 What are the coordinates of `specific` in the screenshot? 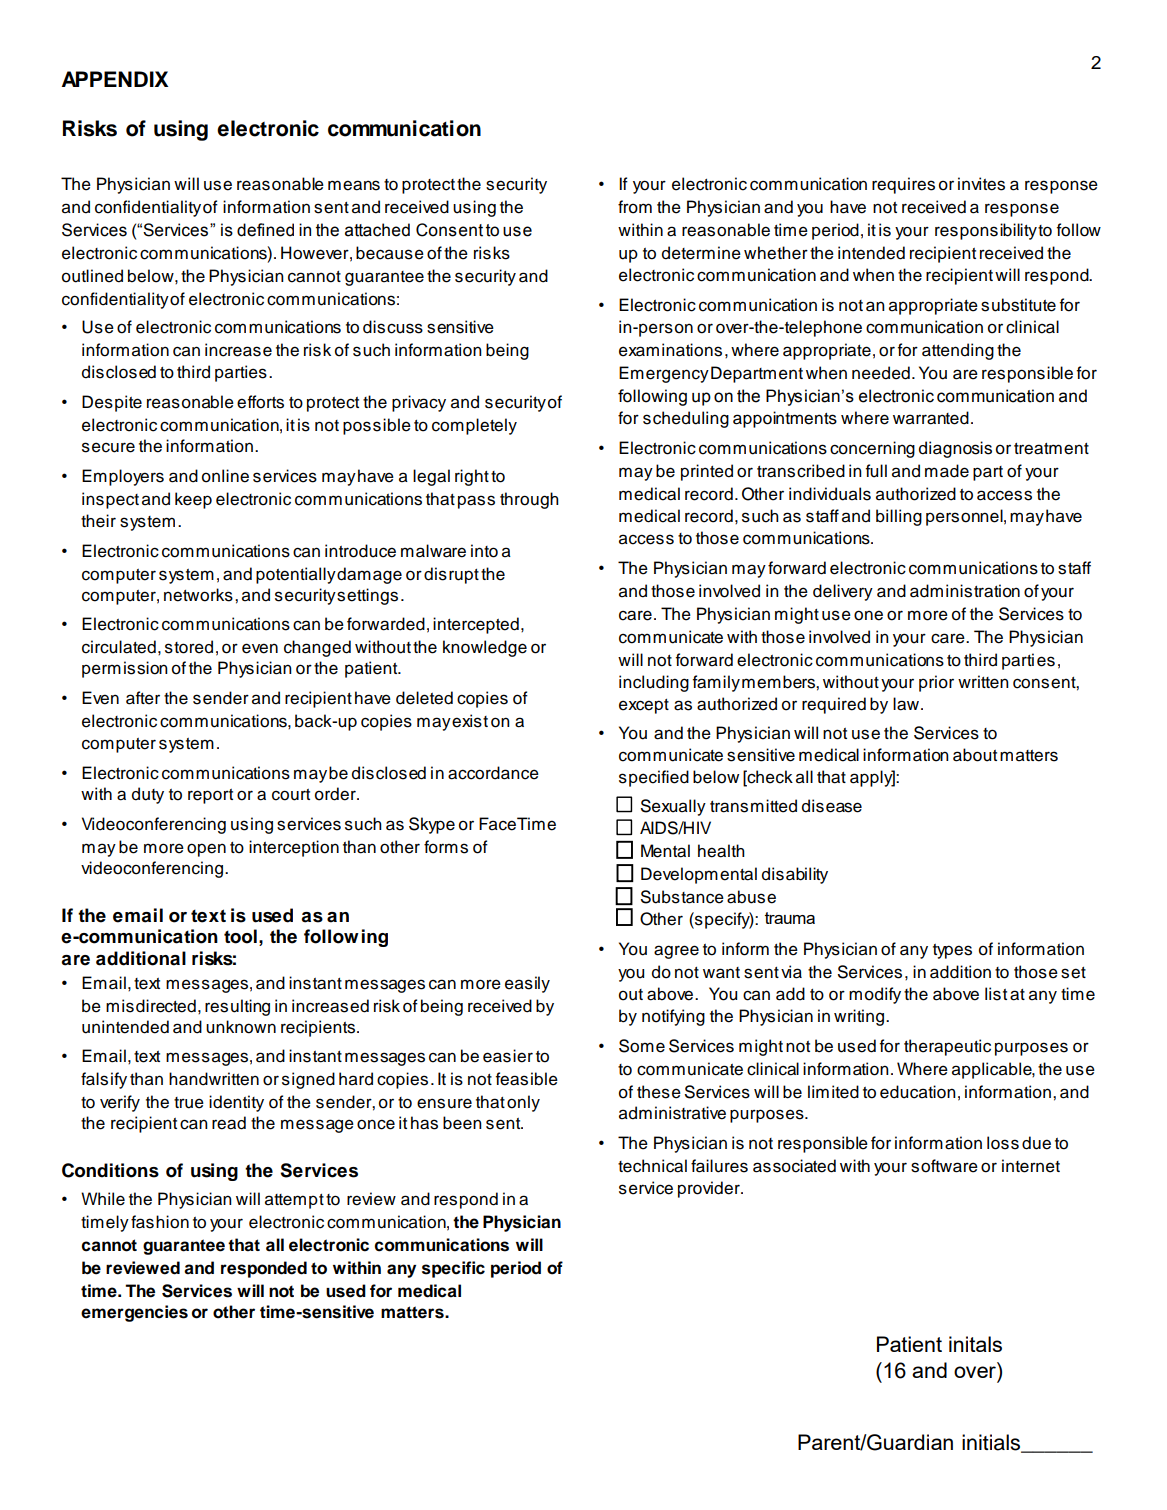 It's located at (453, 1269).
